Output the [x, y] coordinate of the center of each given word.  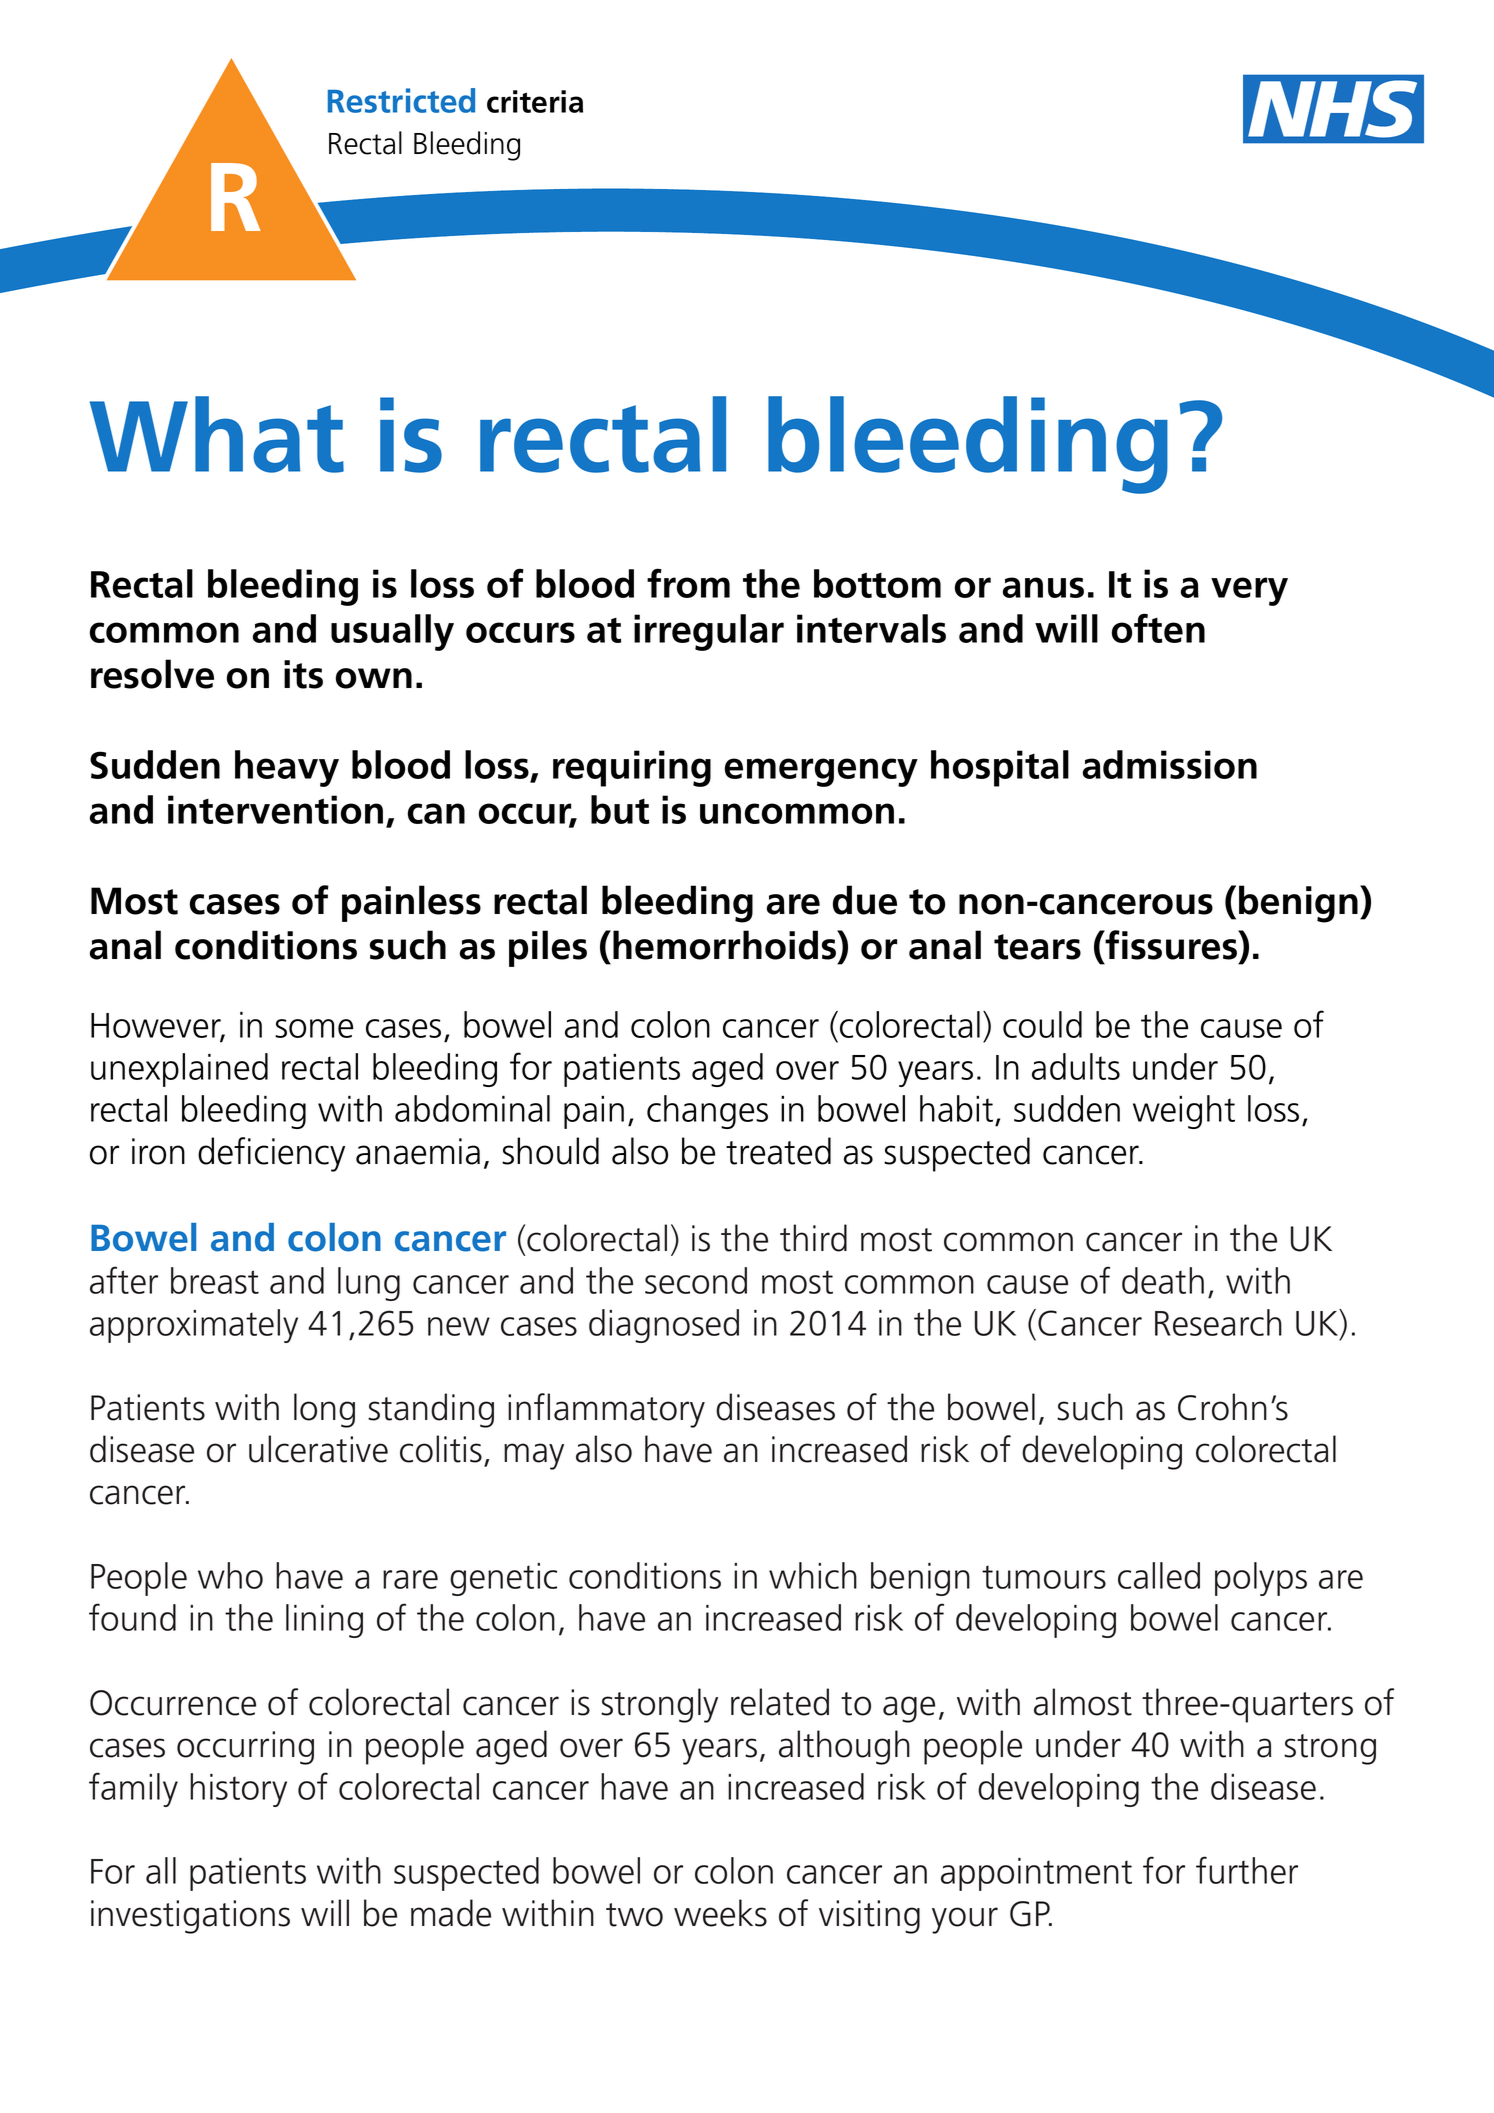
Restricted [401, 100]
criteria [535, 101]
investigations [190, 1917]
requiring [632, 768]
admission [1170, 764]
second [696, 1280]
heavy [287, 768]
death [1163, 1280]
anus [1043, 587]
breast [215, 1280]
